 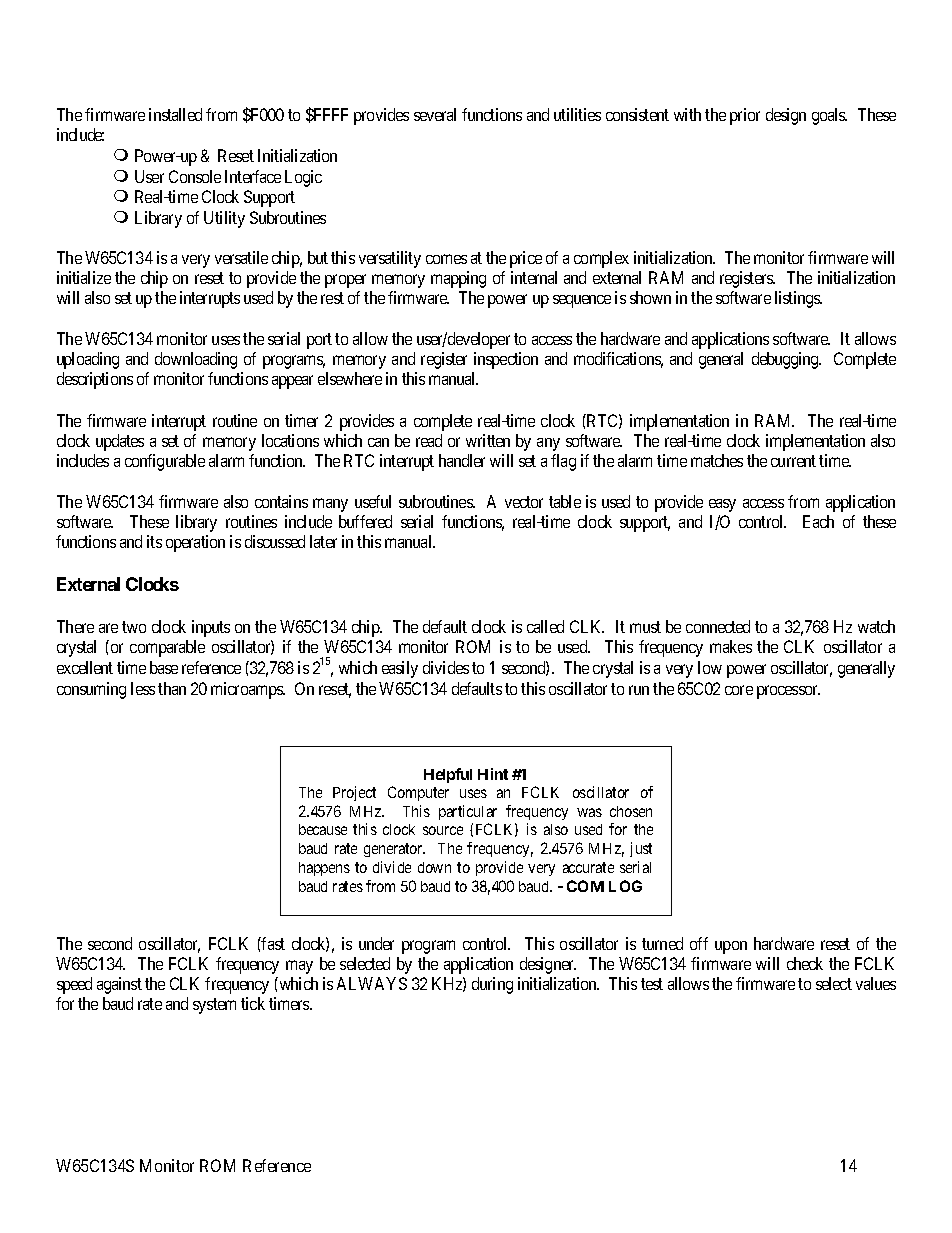 I want to click on prior, so click(x=745, y=116).
